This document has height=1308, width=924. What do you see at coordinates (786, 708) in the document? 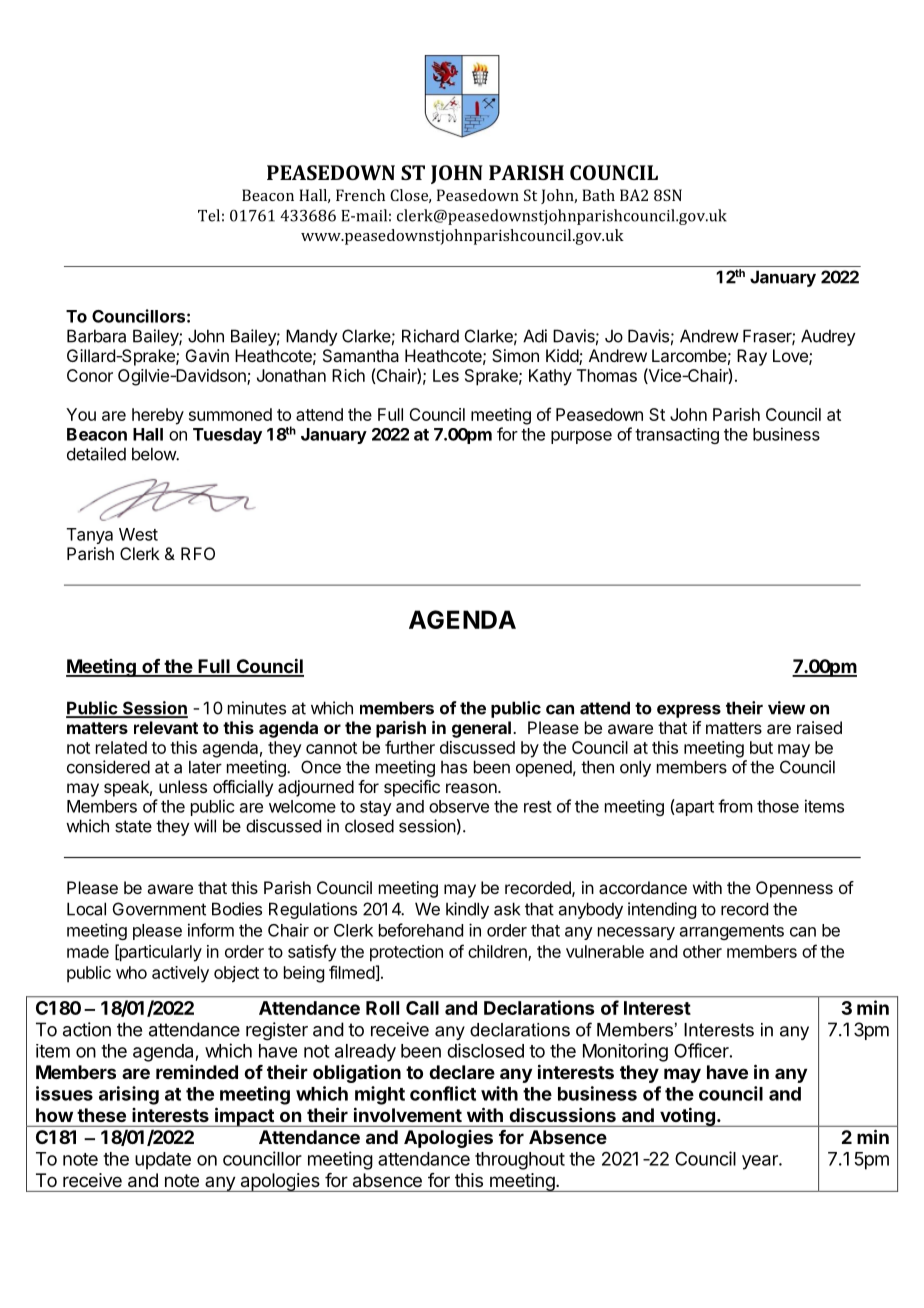
I see `view` at bounding box center [786, 708].
